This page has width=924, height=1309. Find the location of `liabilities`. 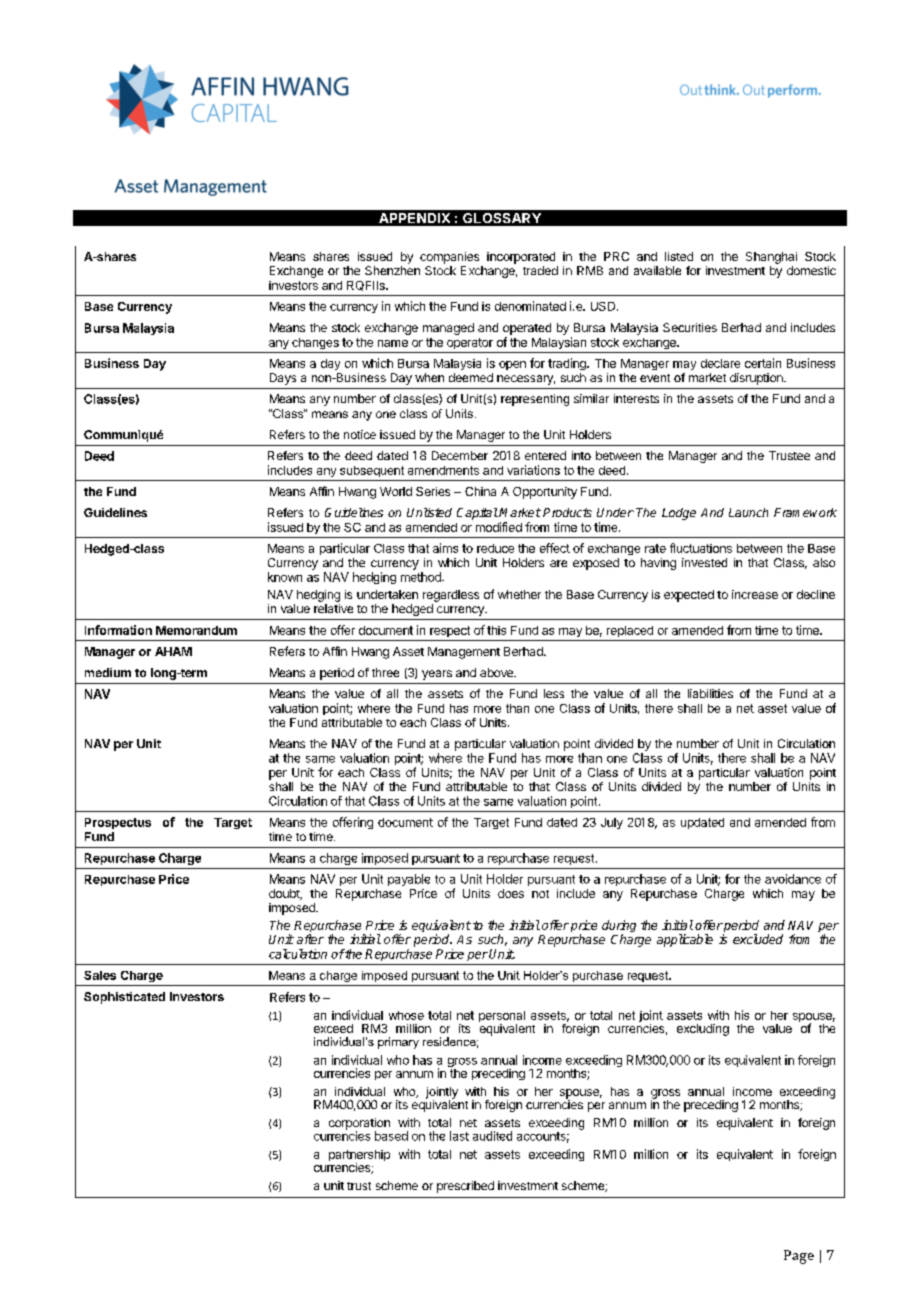

liabilities is located at coordinates (710, 693).
